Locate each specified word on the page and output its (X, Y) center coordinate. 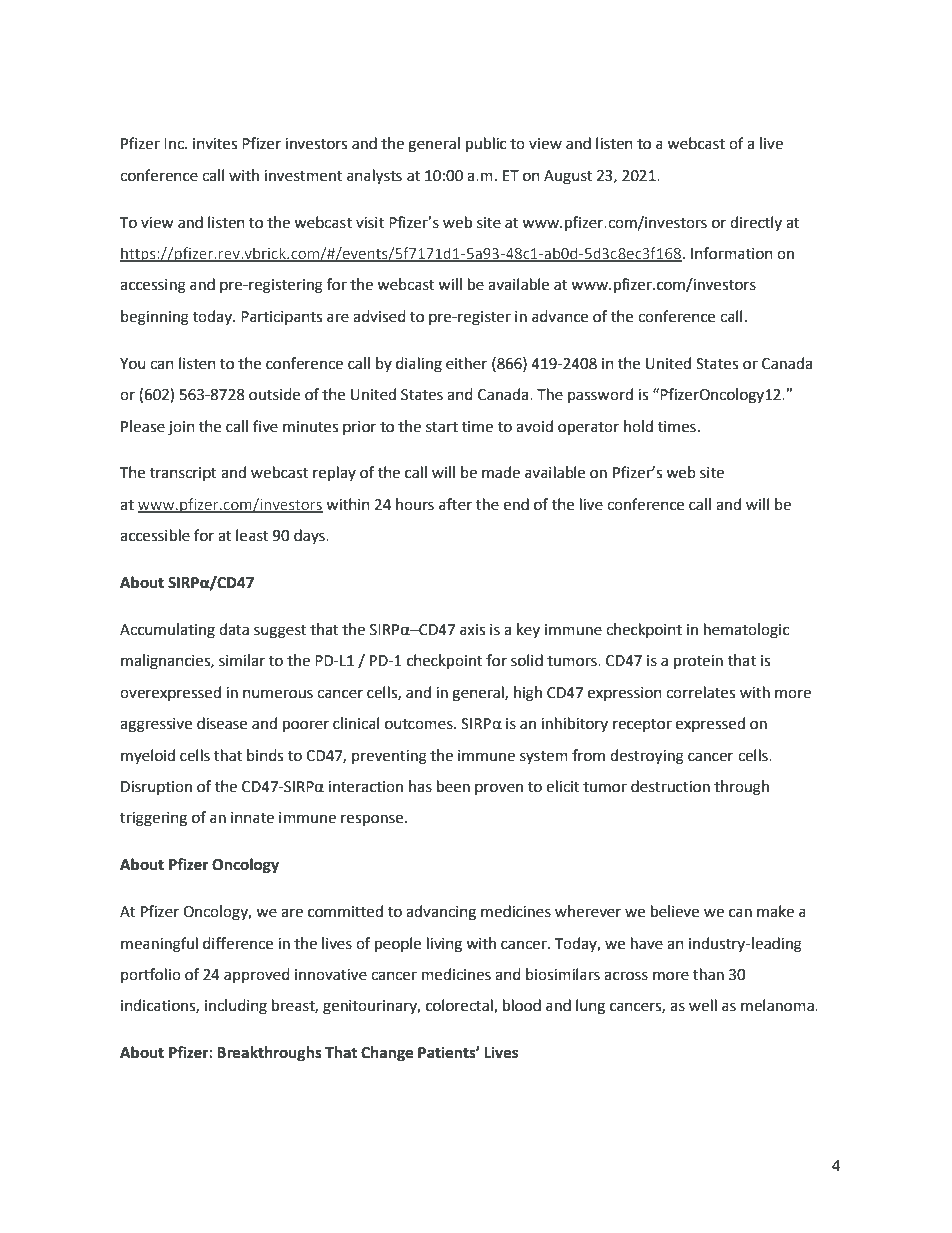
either (466, 363)
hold (638, 426)
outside (274, 394)
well (703, 1005)
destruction (670, 786)
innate (252, 818)
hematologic (746, 631)
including (236, 1007)
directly (756, 223)
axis (472, 630)
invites (215, 144)
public (486, 145)
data (234, 629)
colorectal (460, 1006)
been (453, 786)
